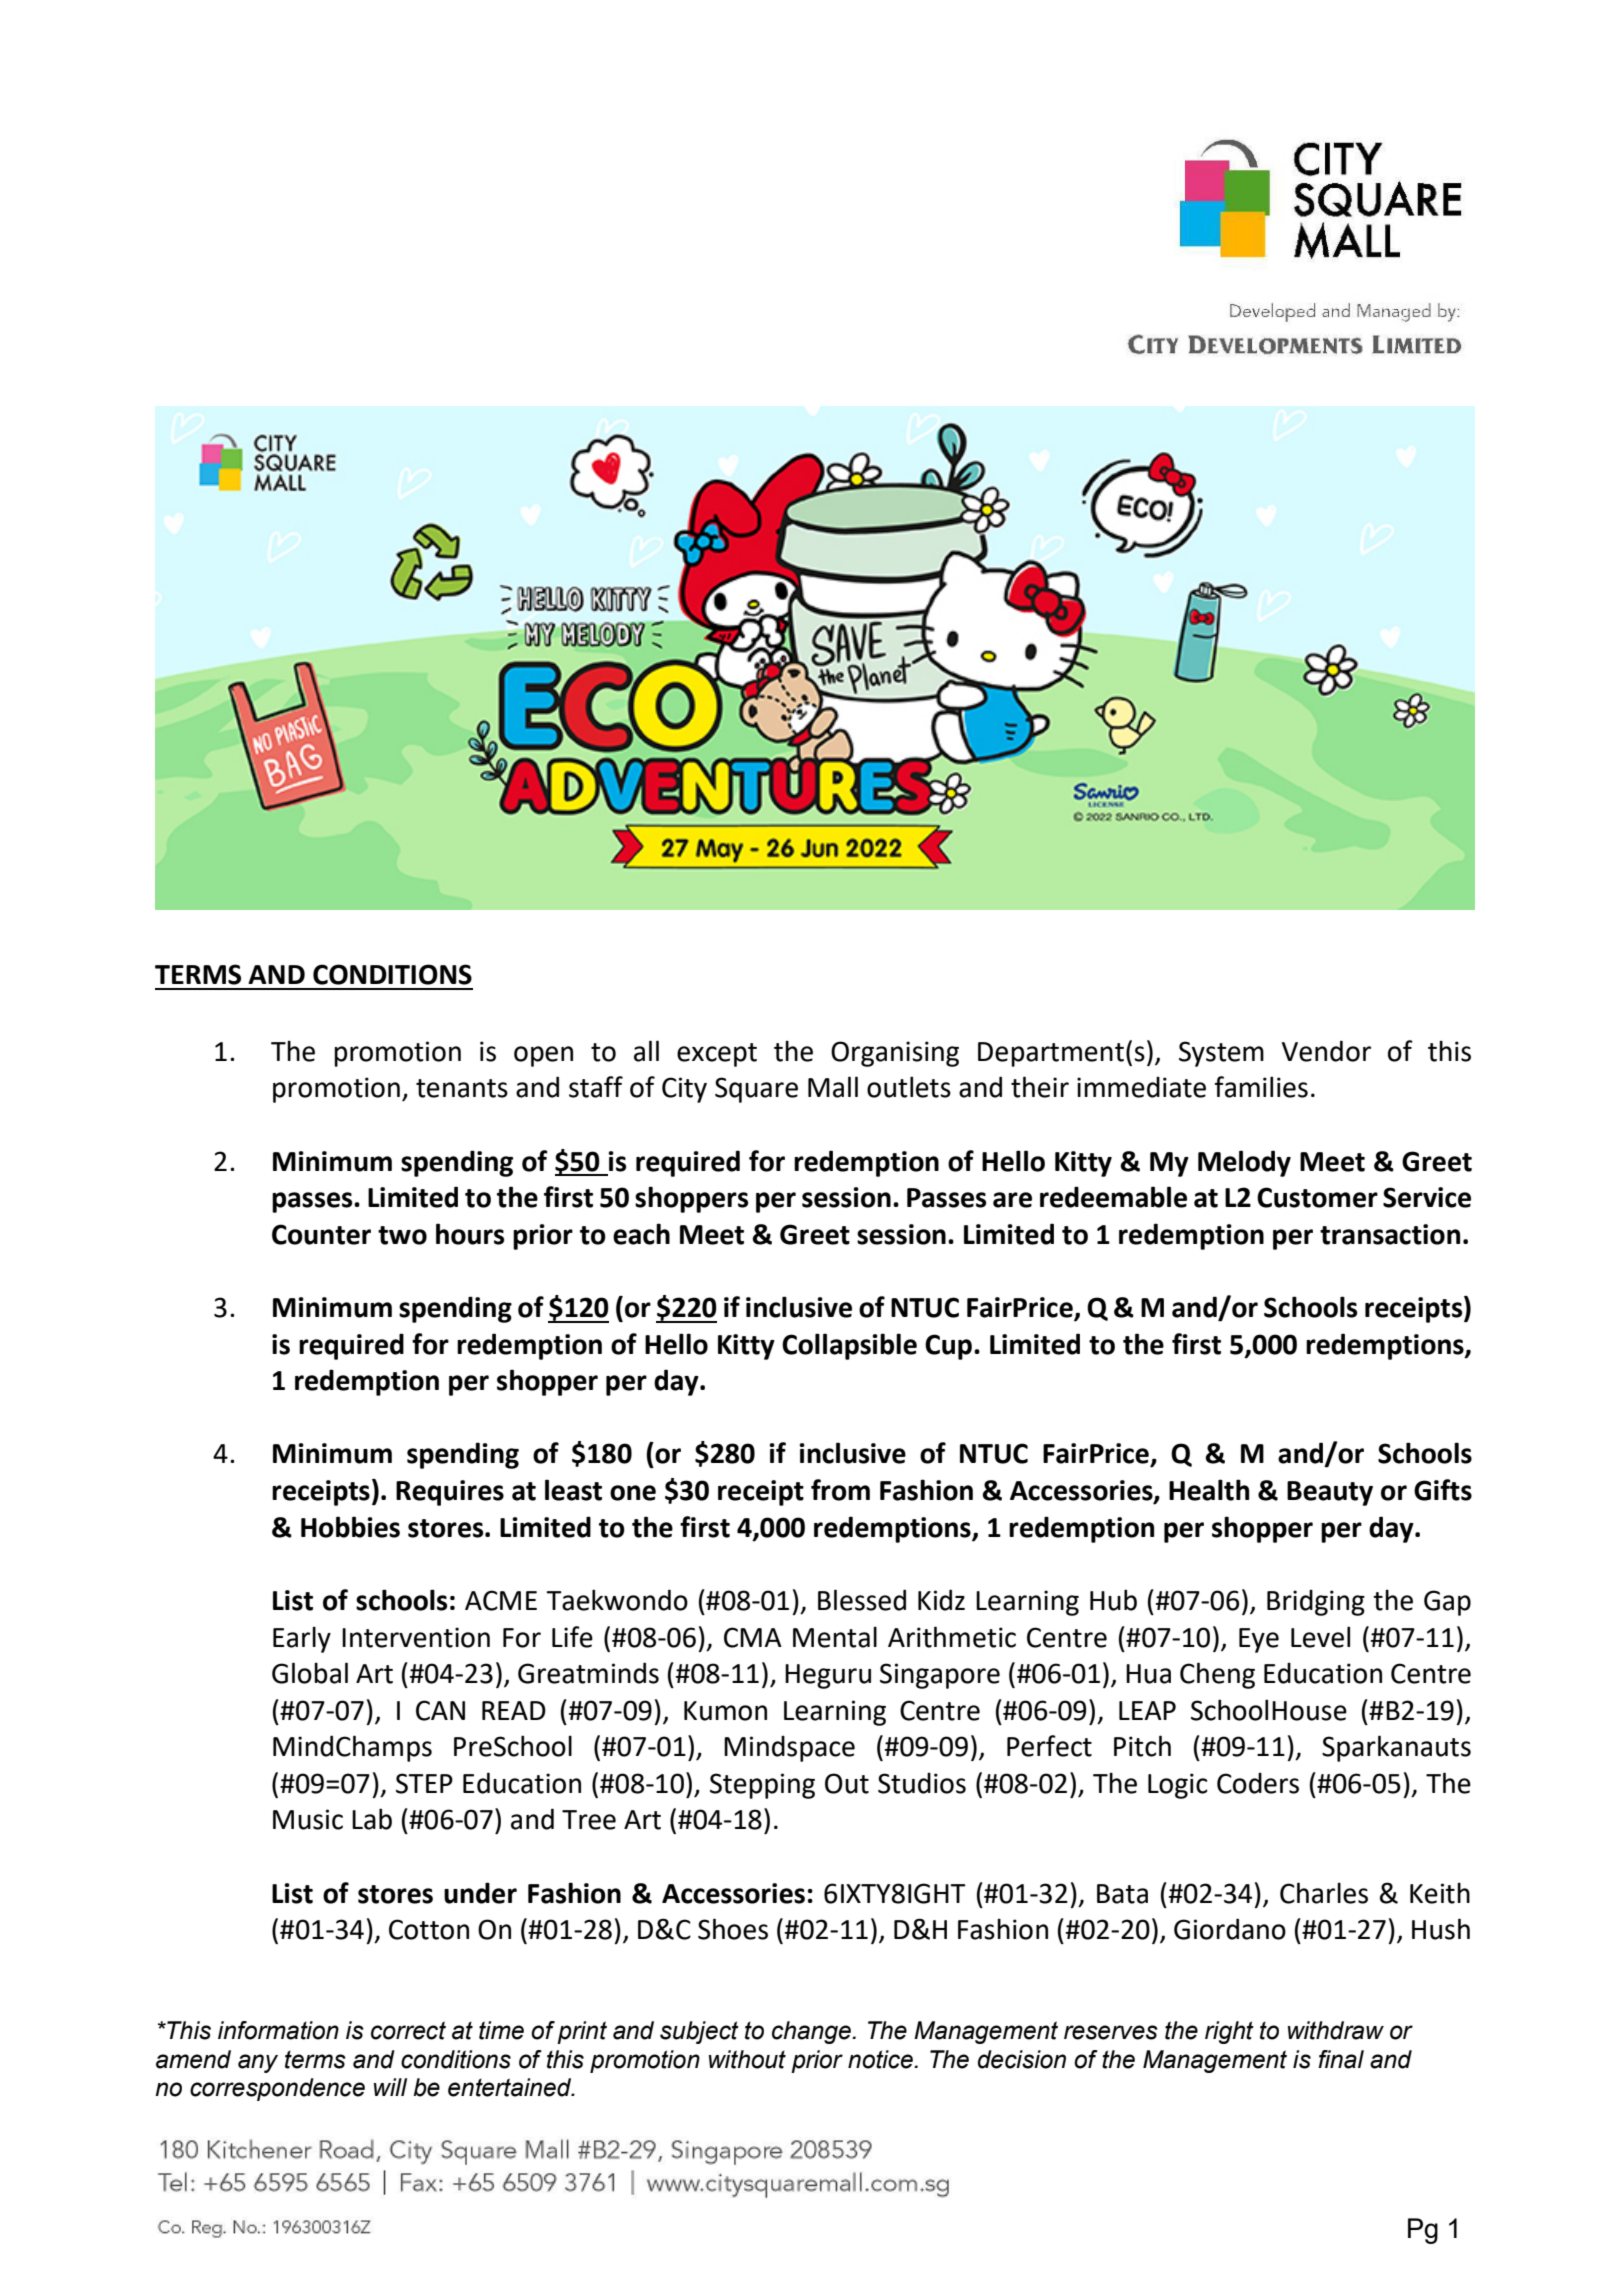  Describe the element at coordinates (1261, 1087) in the page. I see `families` at that location.
